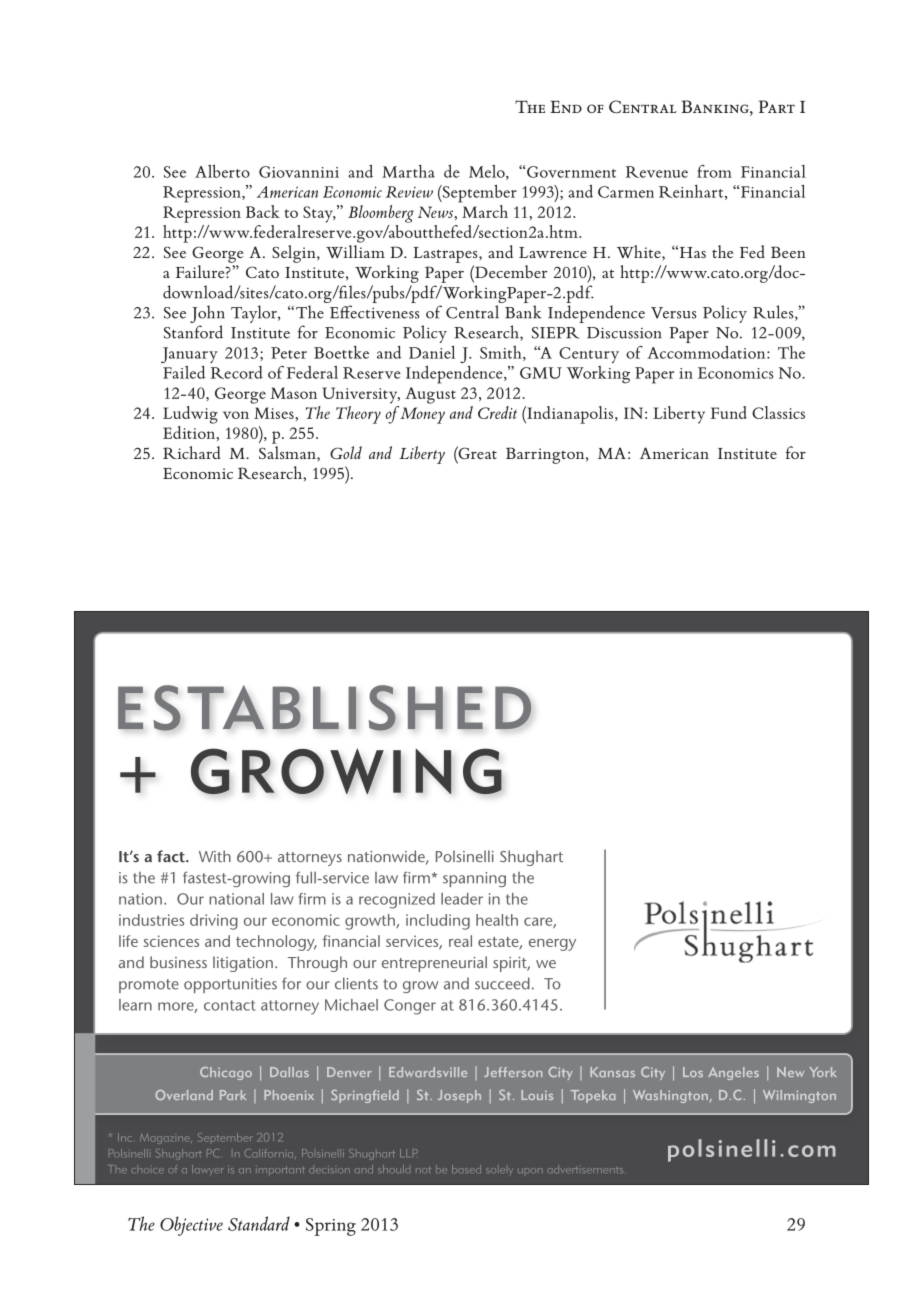 The image size is (921, 1316). What do you see at coordinates (259, 1223) in the document?
I see `Standard` at bounding box center [259, 1223].
